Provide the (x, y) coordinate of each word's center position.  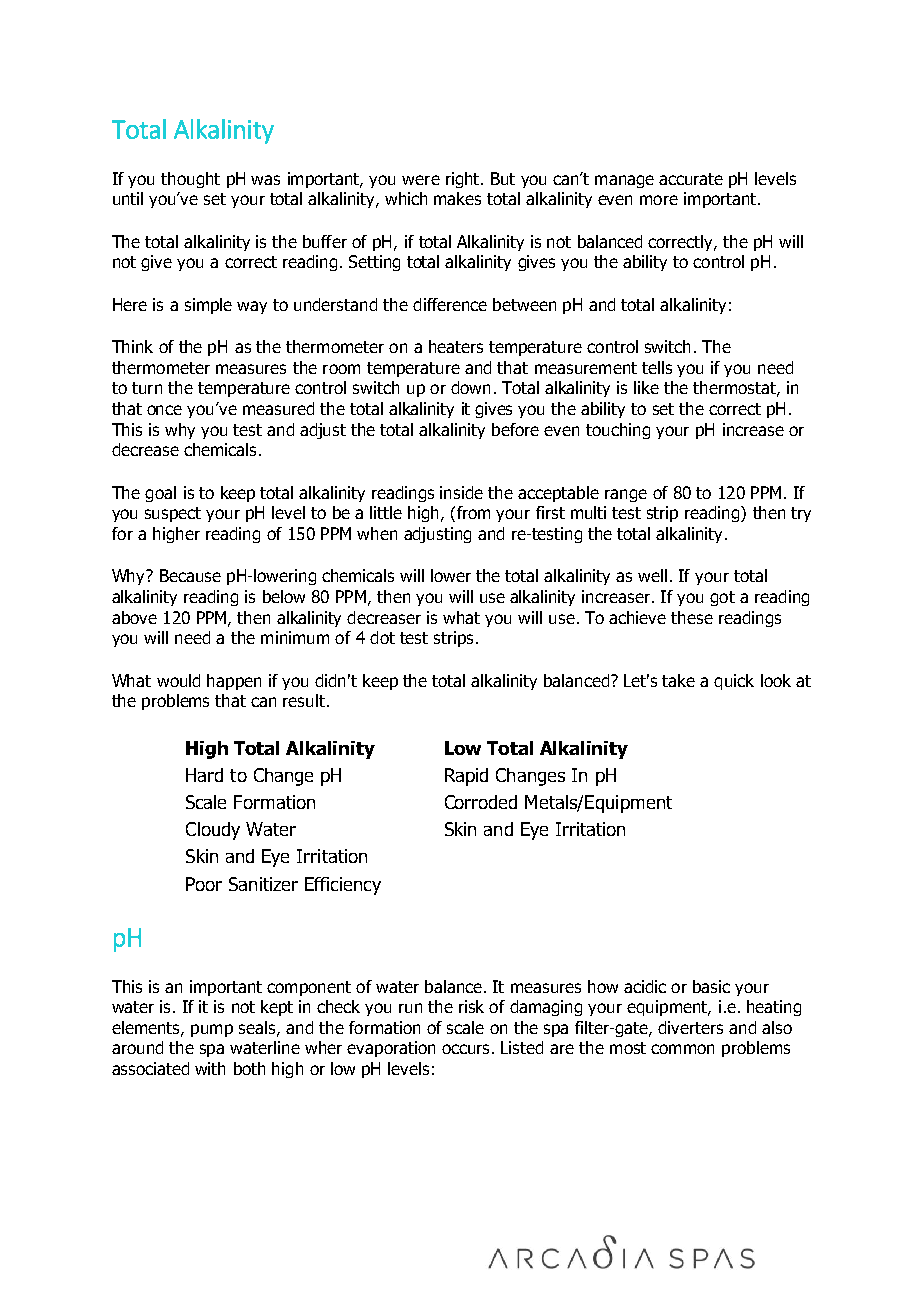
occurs (465, 1049)
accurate (691, 179)
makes (457, 198)
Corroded (481, 802)
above (134, 617)
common (682, 1049)
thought (190, 180)
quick (734, 682)
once (164, 410)
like (646, 387)
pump (212, 1030)
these (692, 617)
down (470, 387)
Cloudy (213, 831)
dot (382, 637)
